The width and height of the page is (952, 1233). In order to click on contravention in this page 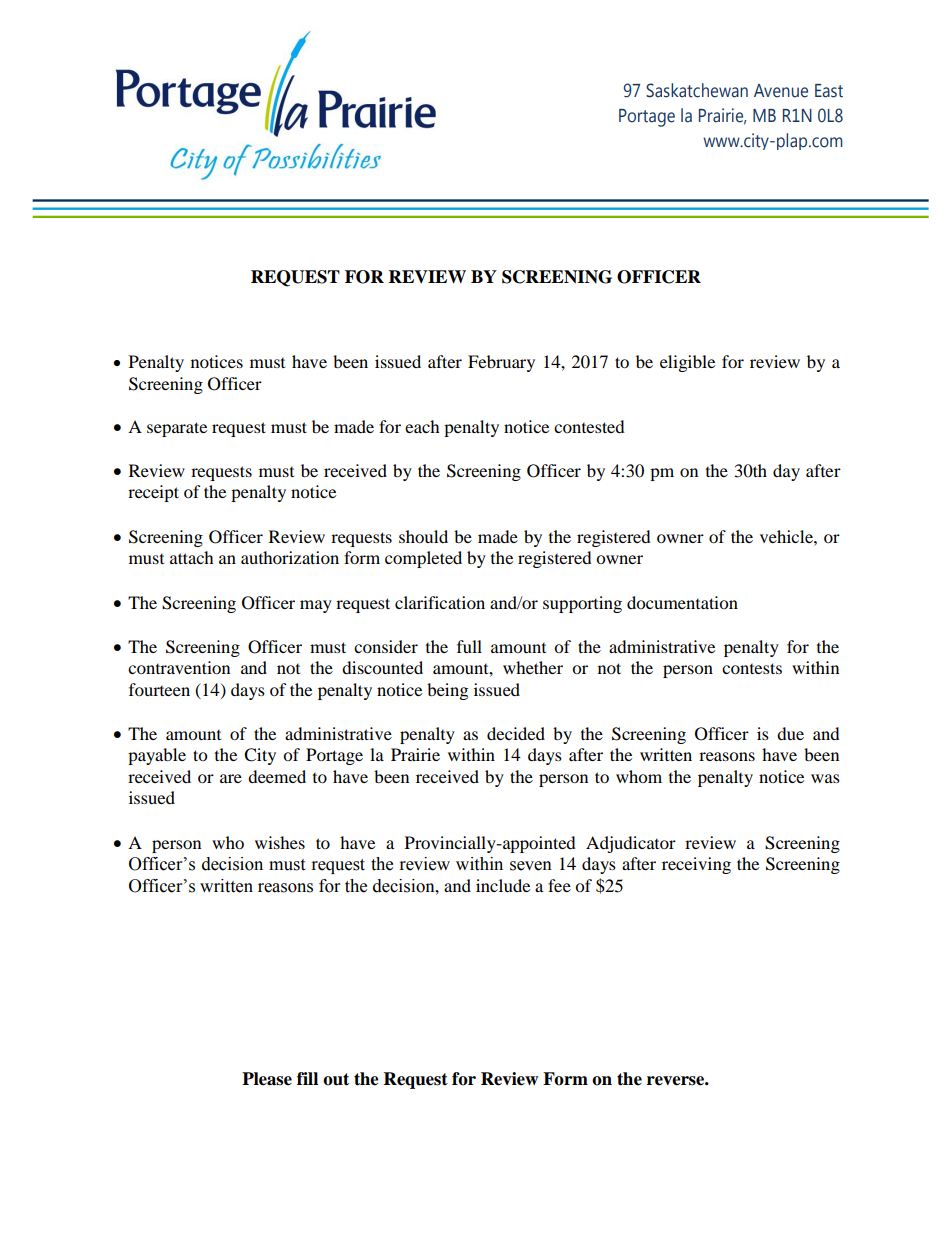, I will do `click(179, 667)`.
